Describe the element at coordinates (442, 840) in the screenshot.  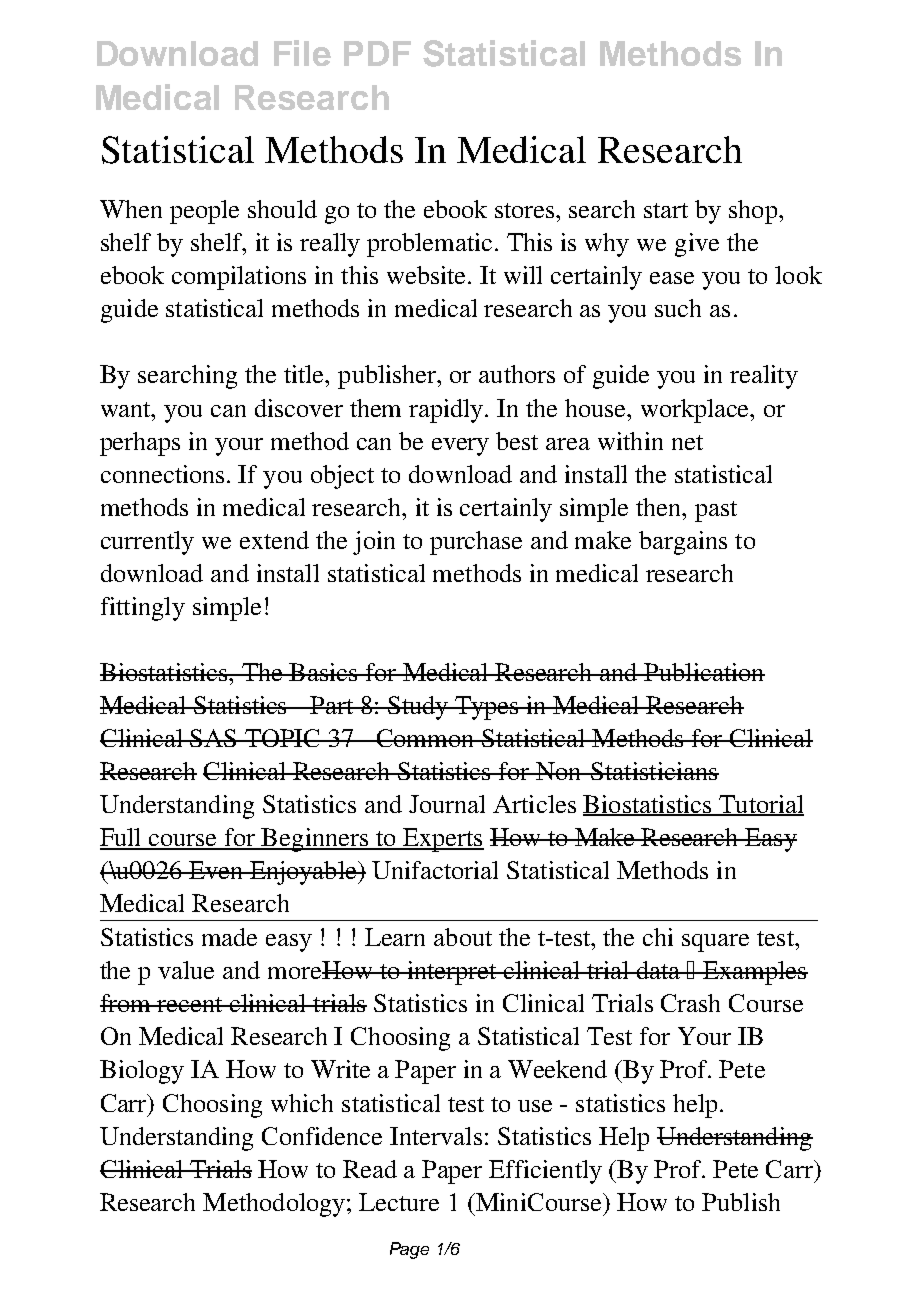
I see `Experts` at that location.
